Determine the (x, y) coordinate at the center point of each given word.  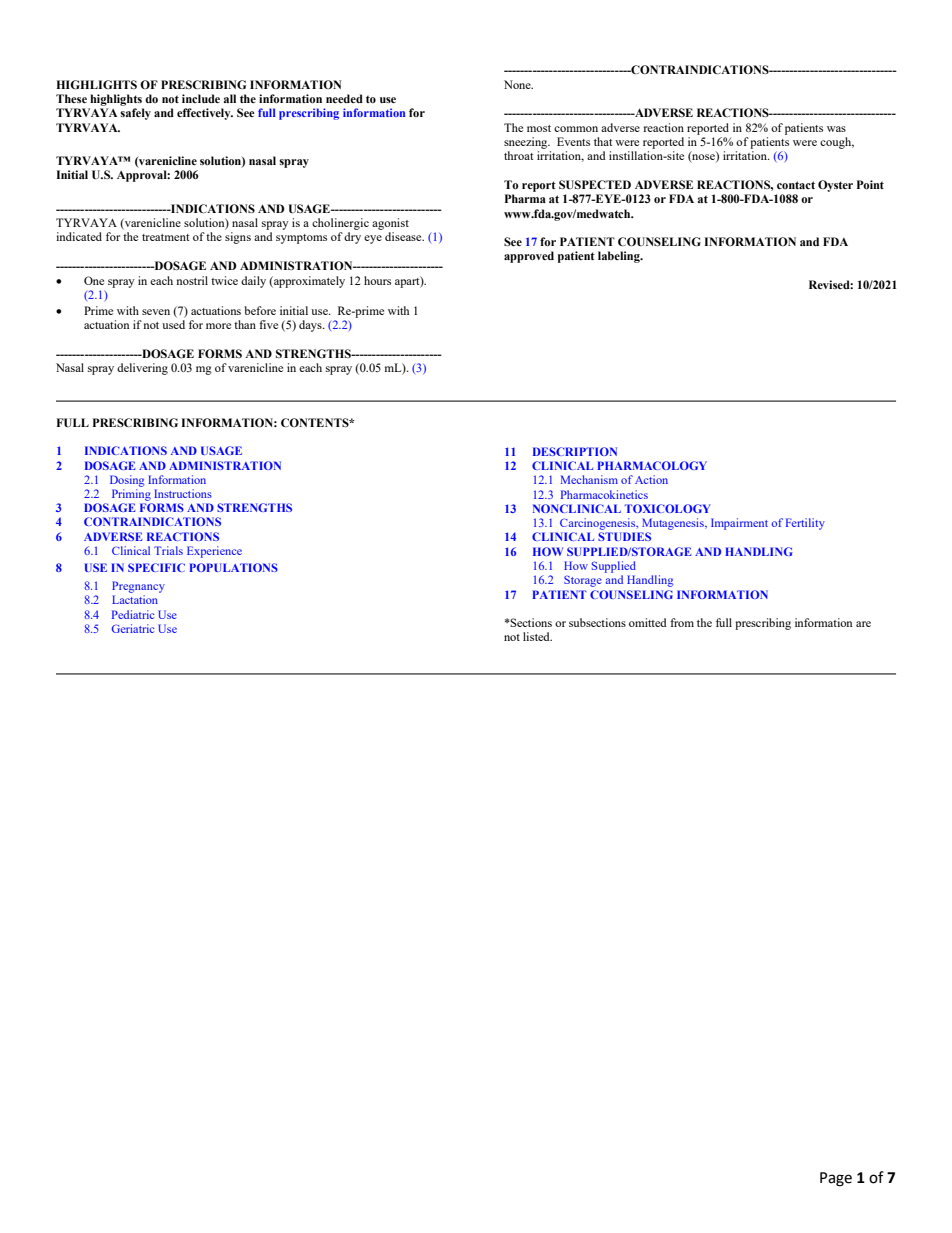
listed (537, 636)
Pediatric (133, 614)
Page (836, 1179)
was (836, 129)
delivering (142, 369)
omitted (648, 622)
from (682, 622)
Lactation (135, 599)
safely (135, 114)
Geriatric (133, 628)
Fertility (805, 524)
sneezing (527, 143)
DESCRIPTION (575, 451)
